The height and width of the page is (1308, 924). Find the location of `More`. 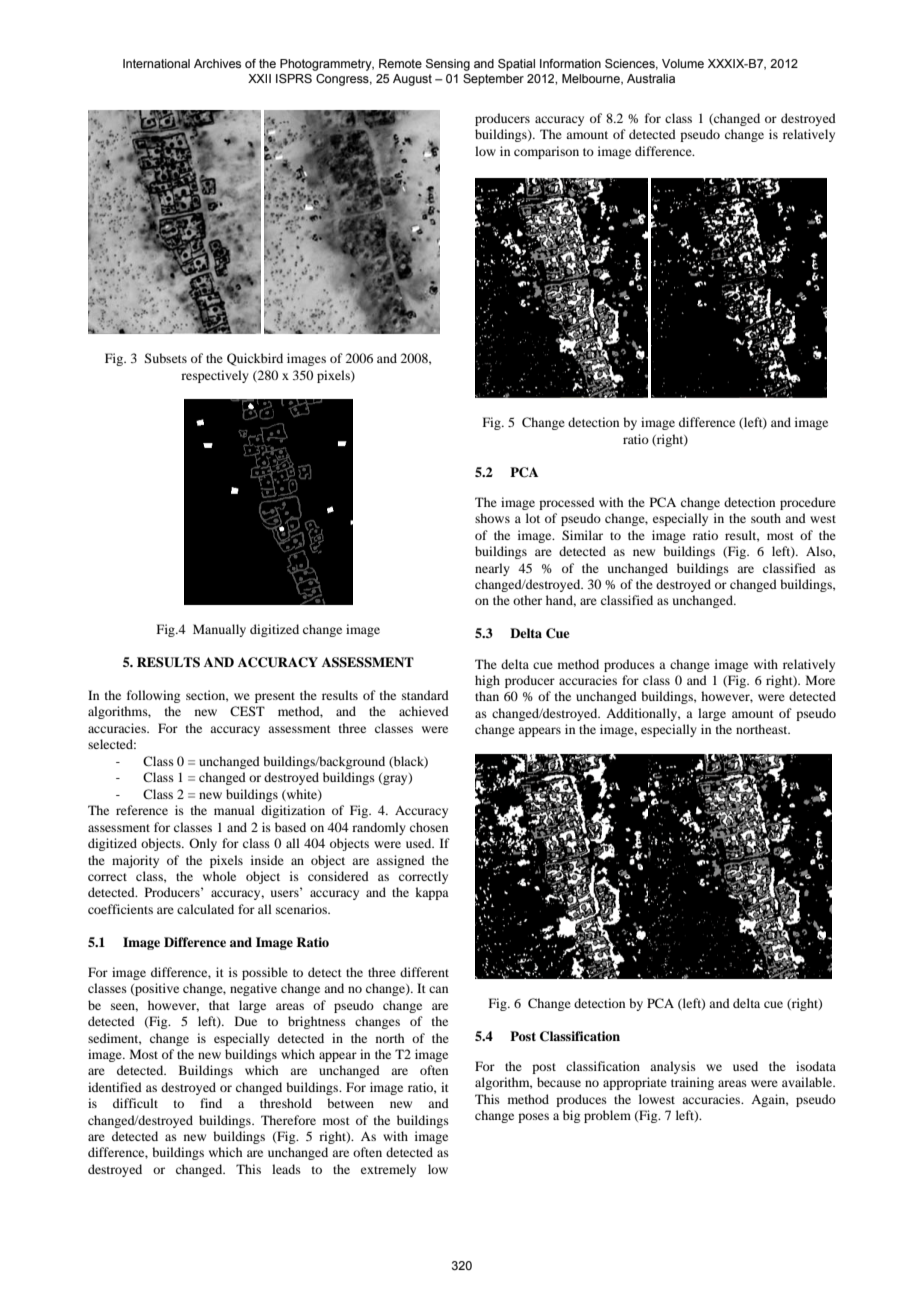

More is located at coordinates (820, 680).
